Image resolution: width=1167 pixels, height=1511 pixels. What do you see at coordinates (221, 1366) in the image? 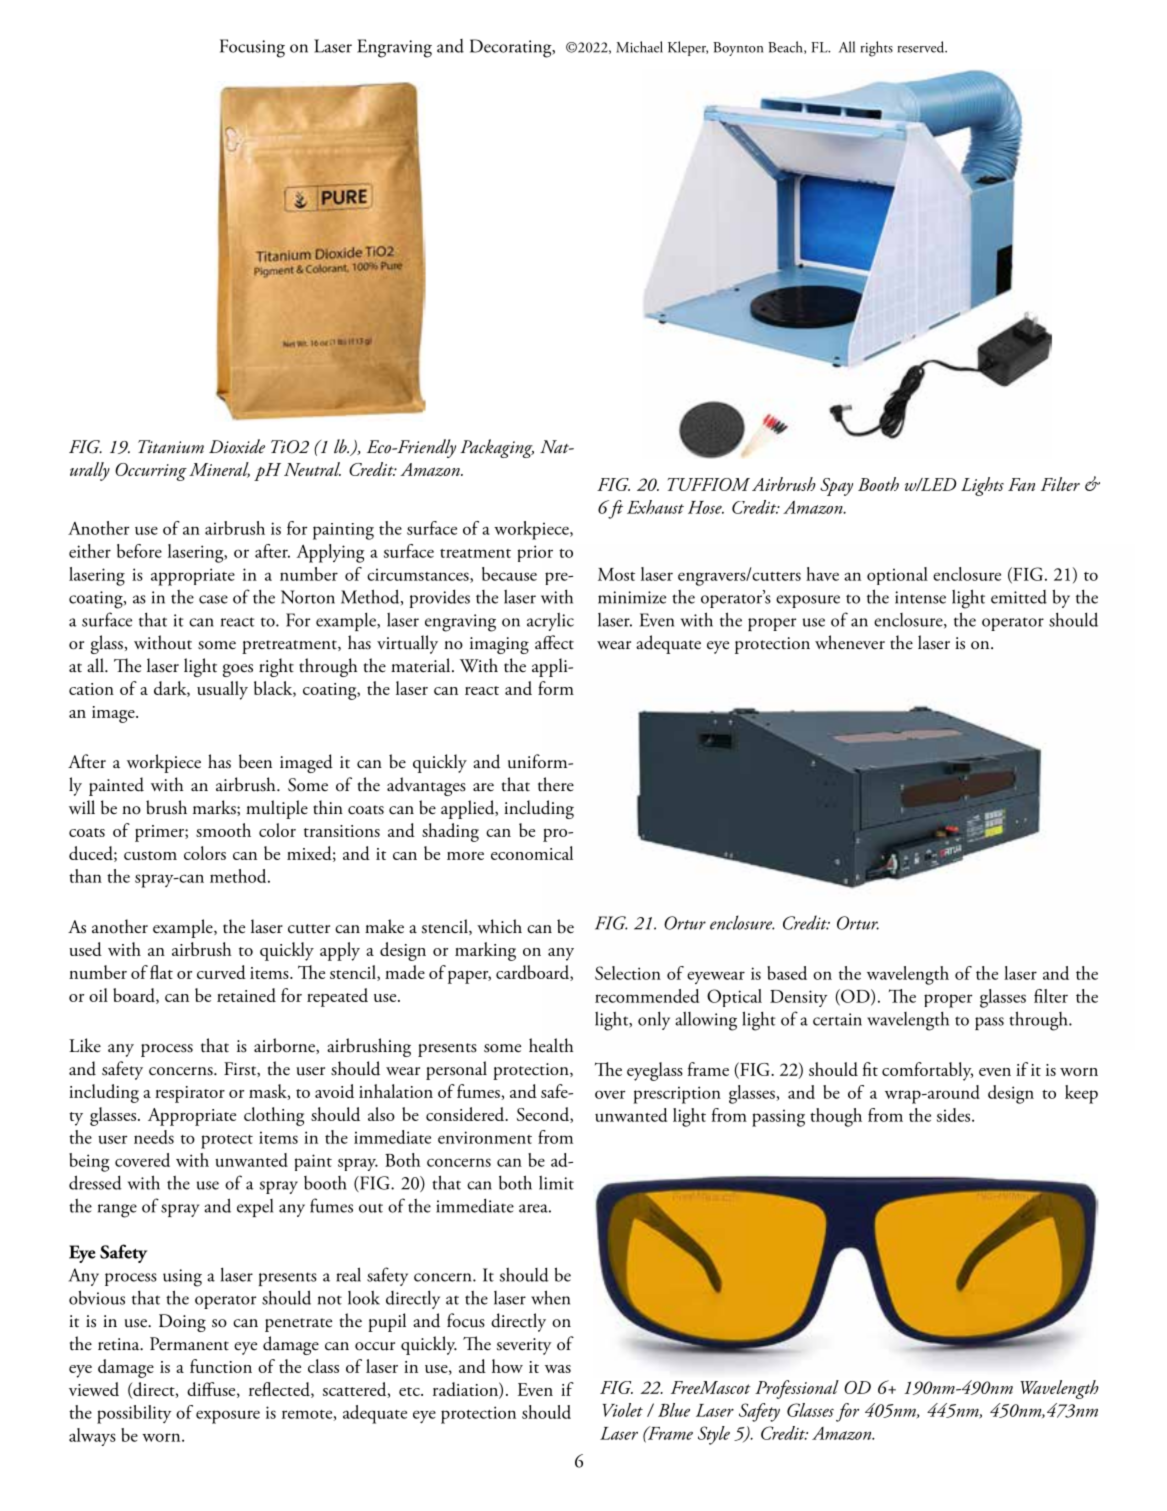
I see `function` at bounding box center [221, 1366].
